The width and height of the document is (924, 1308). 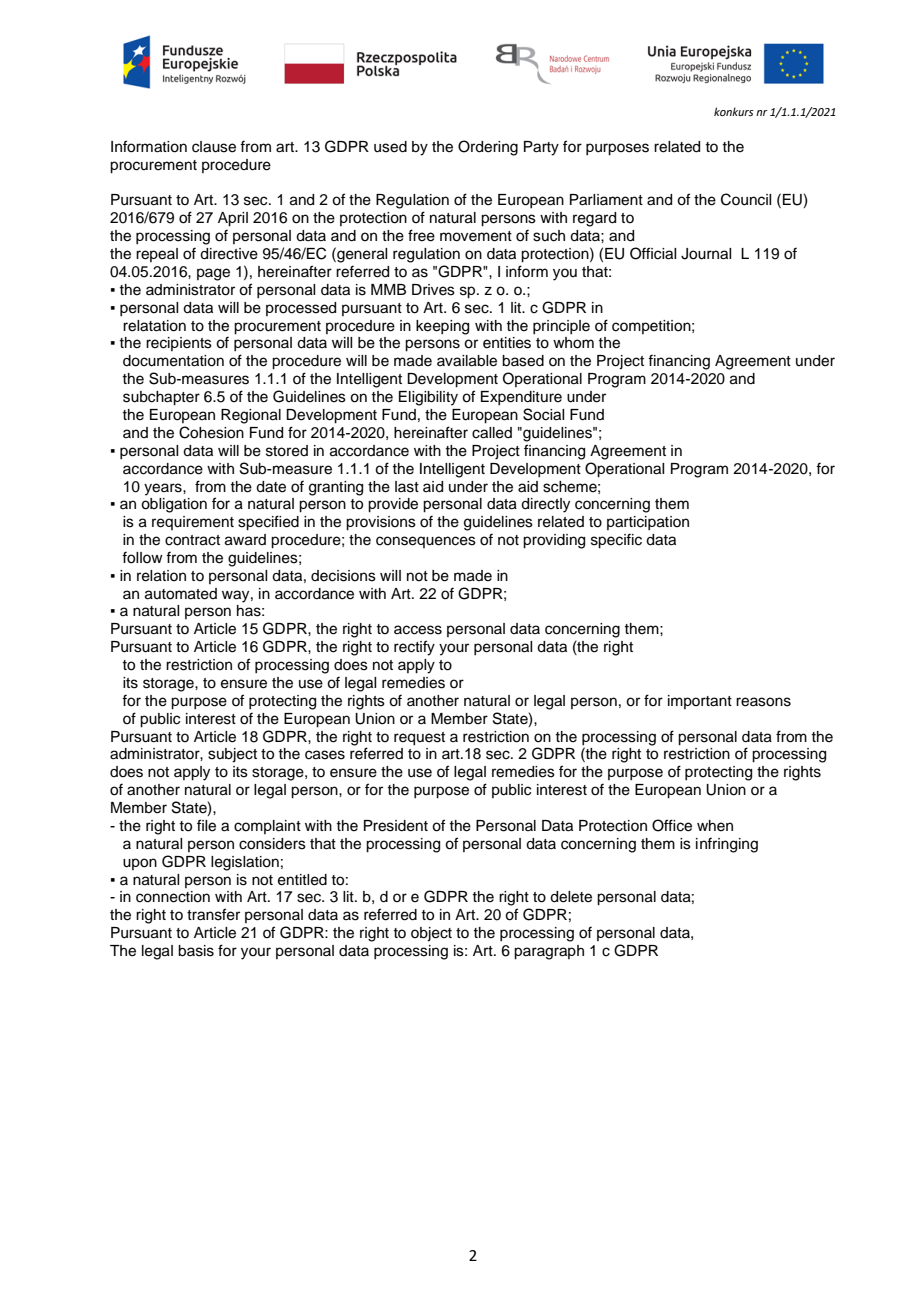 What do you see at coordinates (700, 702) in the document?
I see `important` at bounding box center [700, 702].
